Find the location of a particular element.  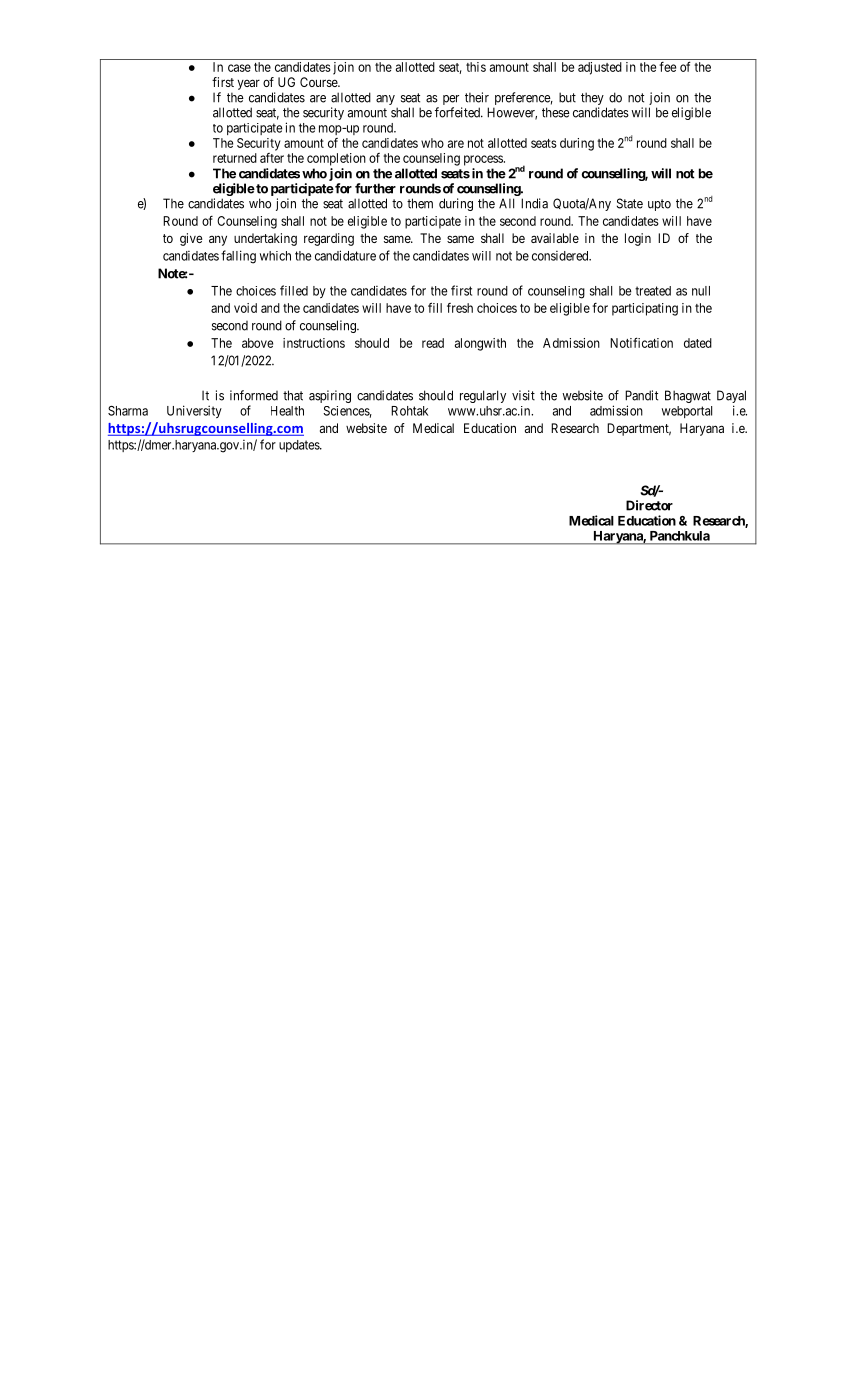

login is located at coordinates (638, 239).
